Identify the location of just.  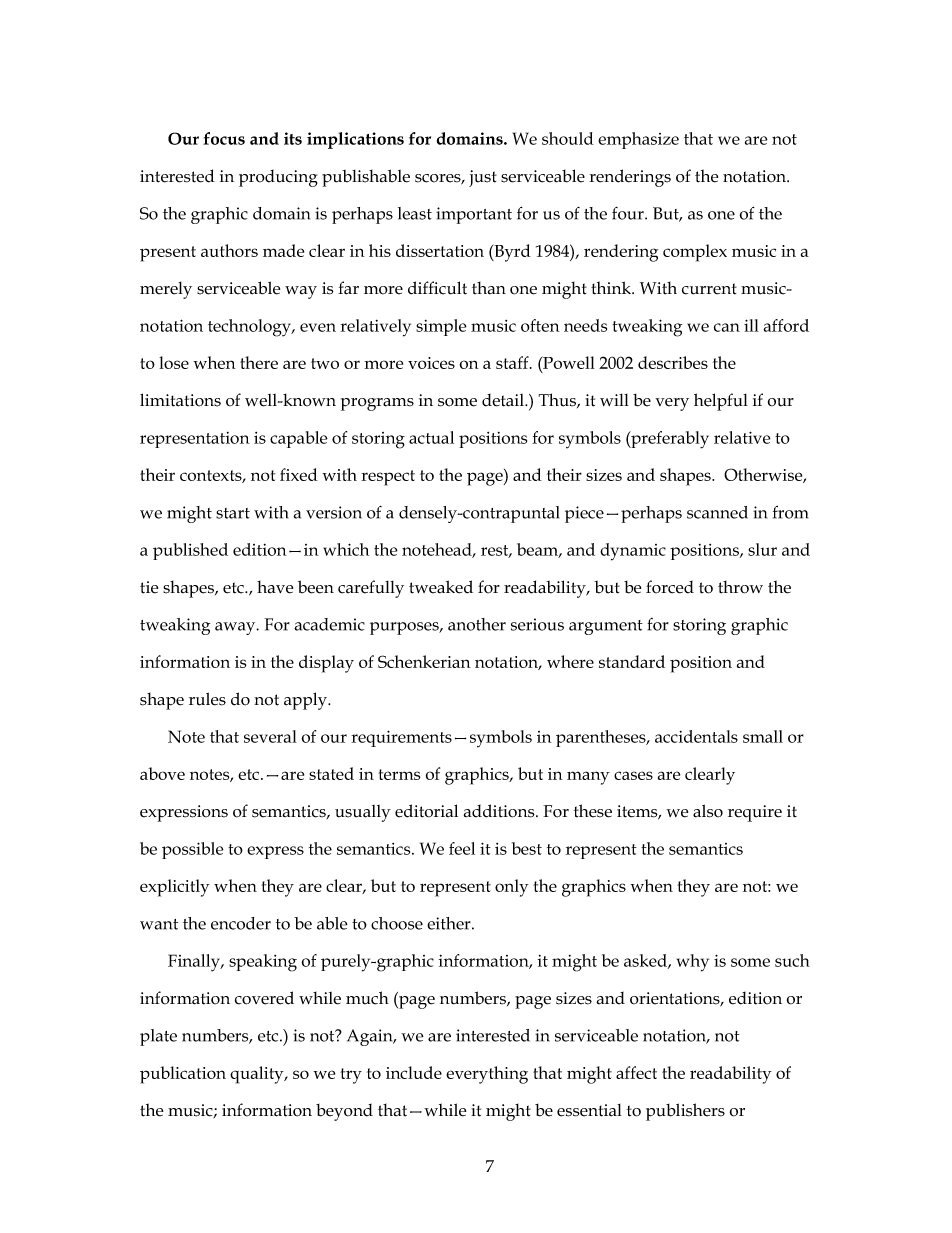
(483, 178).
